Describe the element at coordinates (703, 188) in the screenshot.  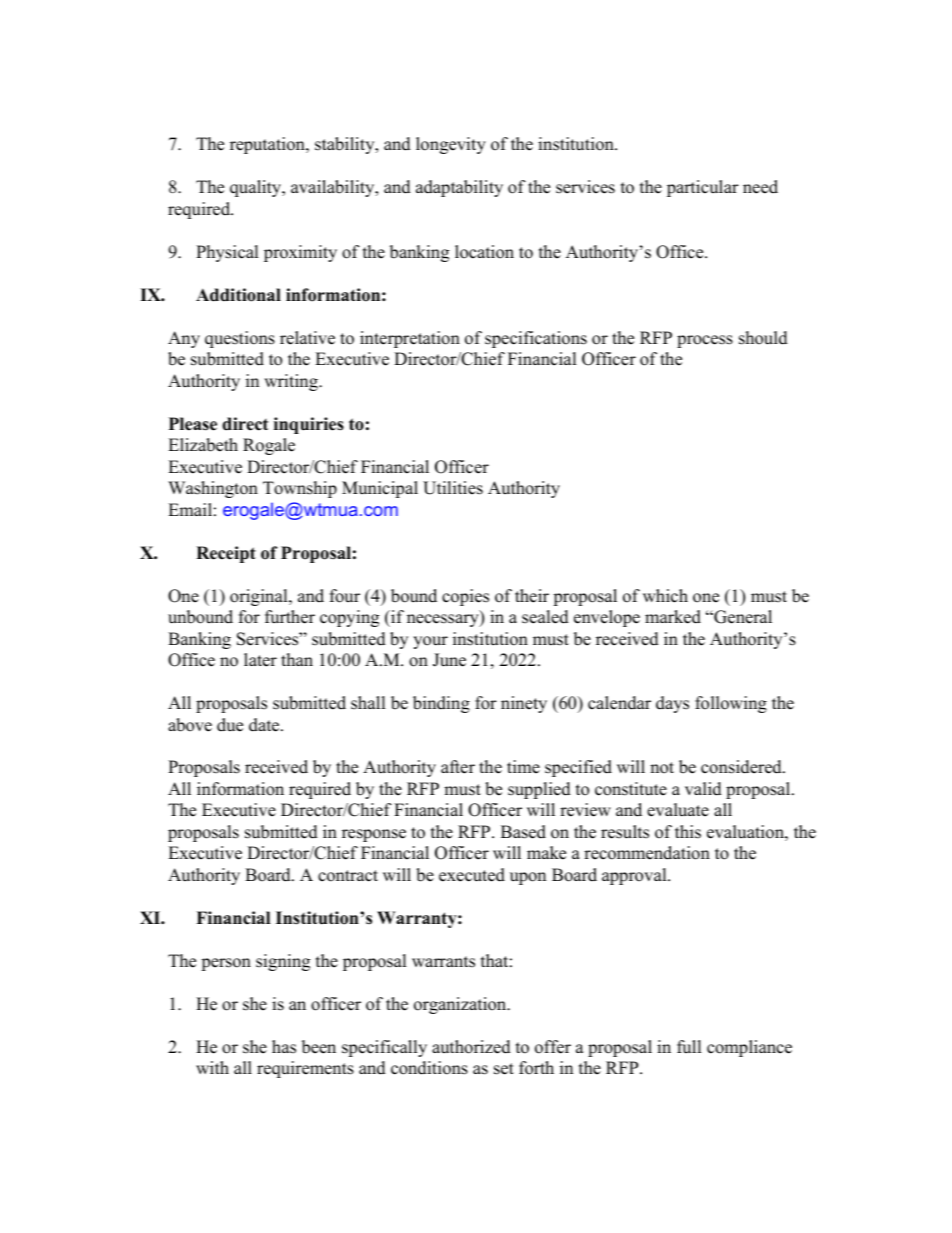
I see `particular` at that location.
